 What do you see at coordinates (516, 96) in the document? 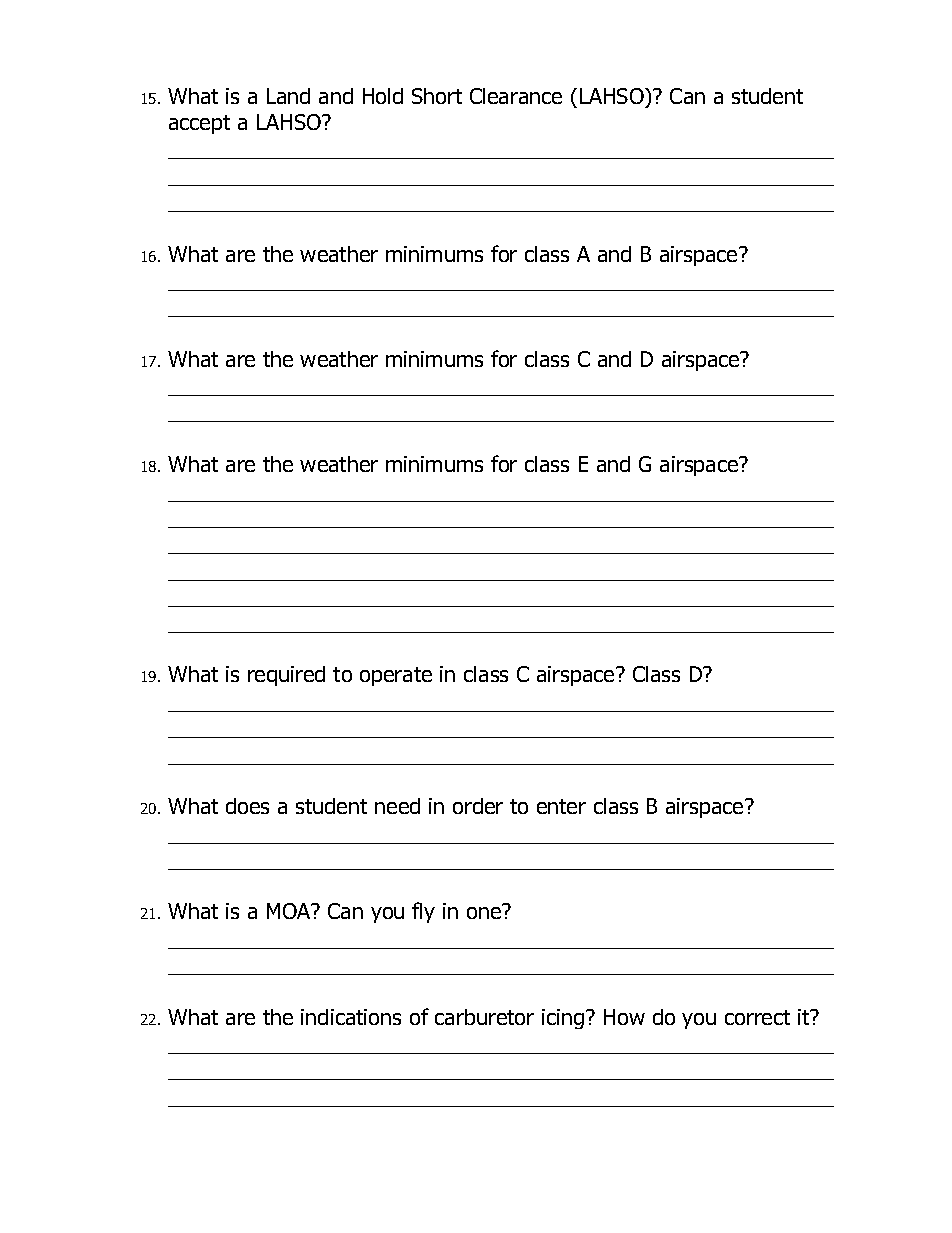
I see `Clearance` at bounding box center [516, 96].
